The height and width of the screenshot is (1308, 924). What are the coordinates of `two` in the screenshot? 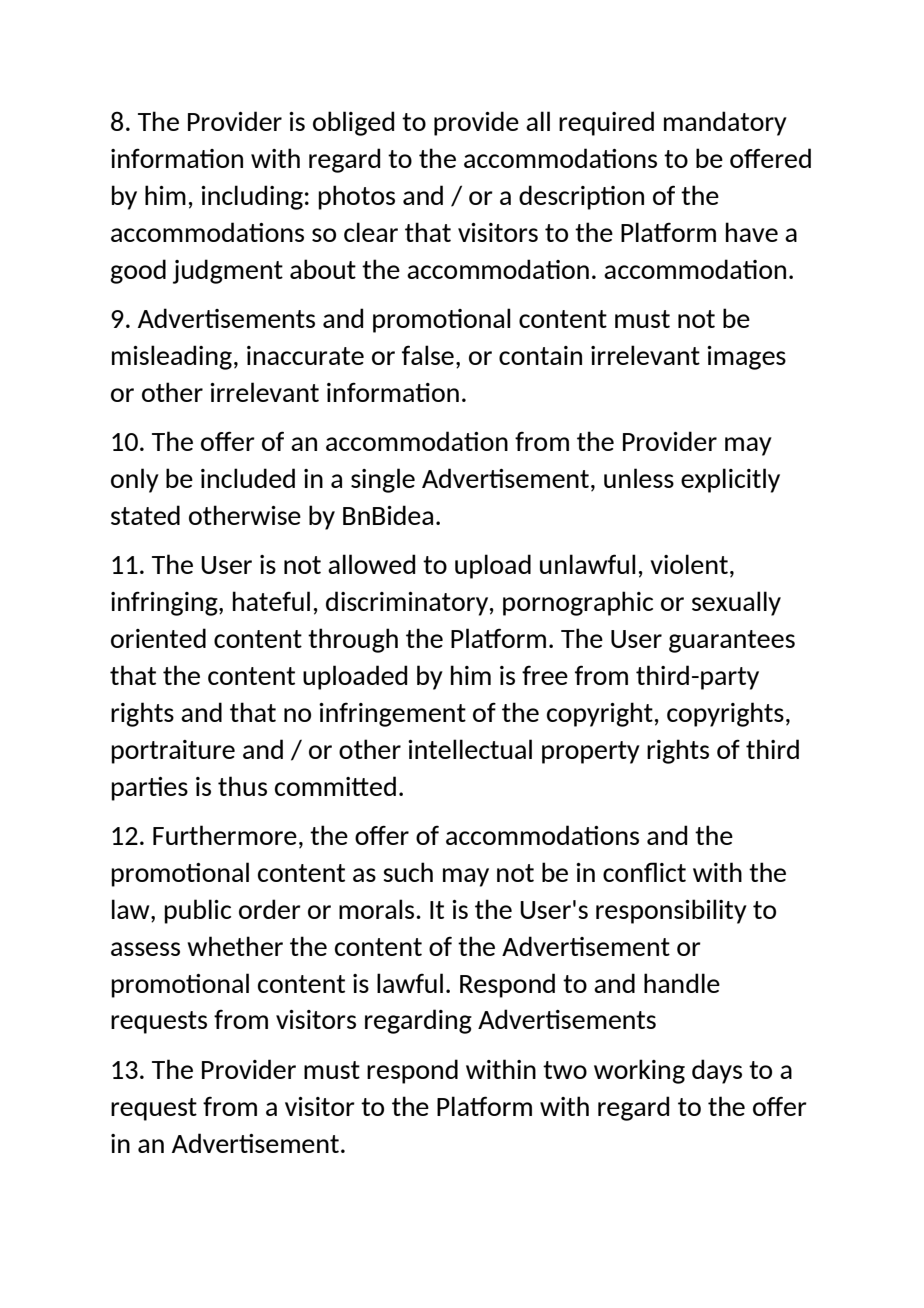 It's located at (565, 1070).
